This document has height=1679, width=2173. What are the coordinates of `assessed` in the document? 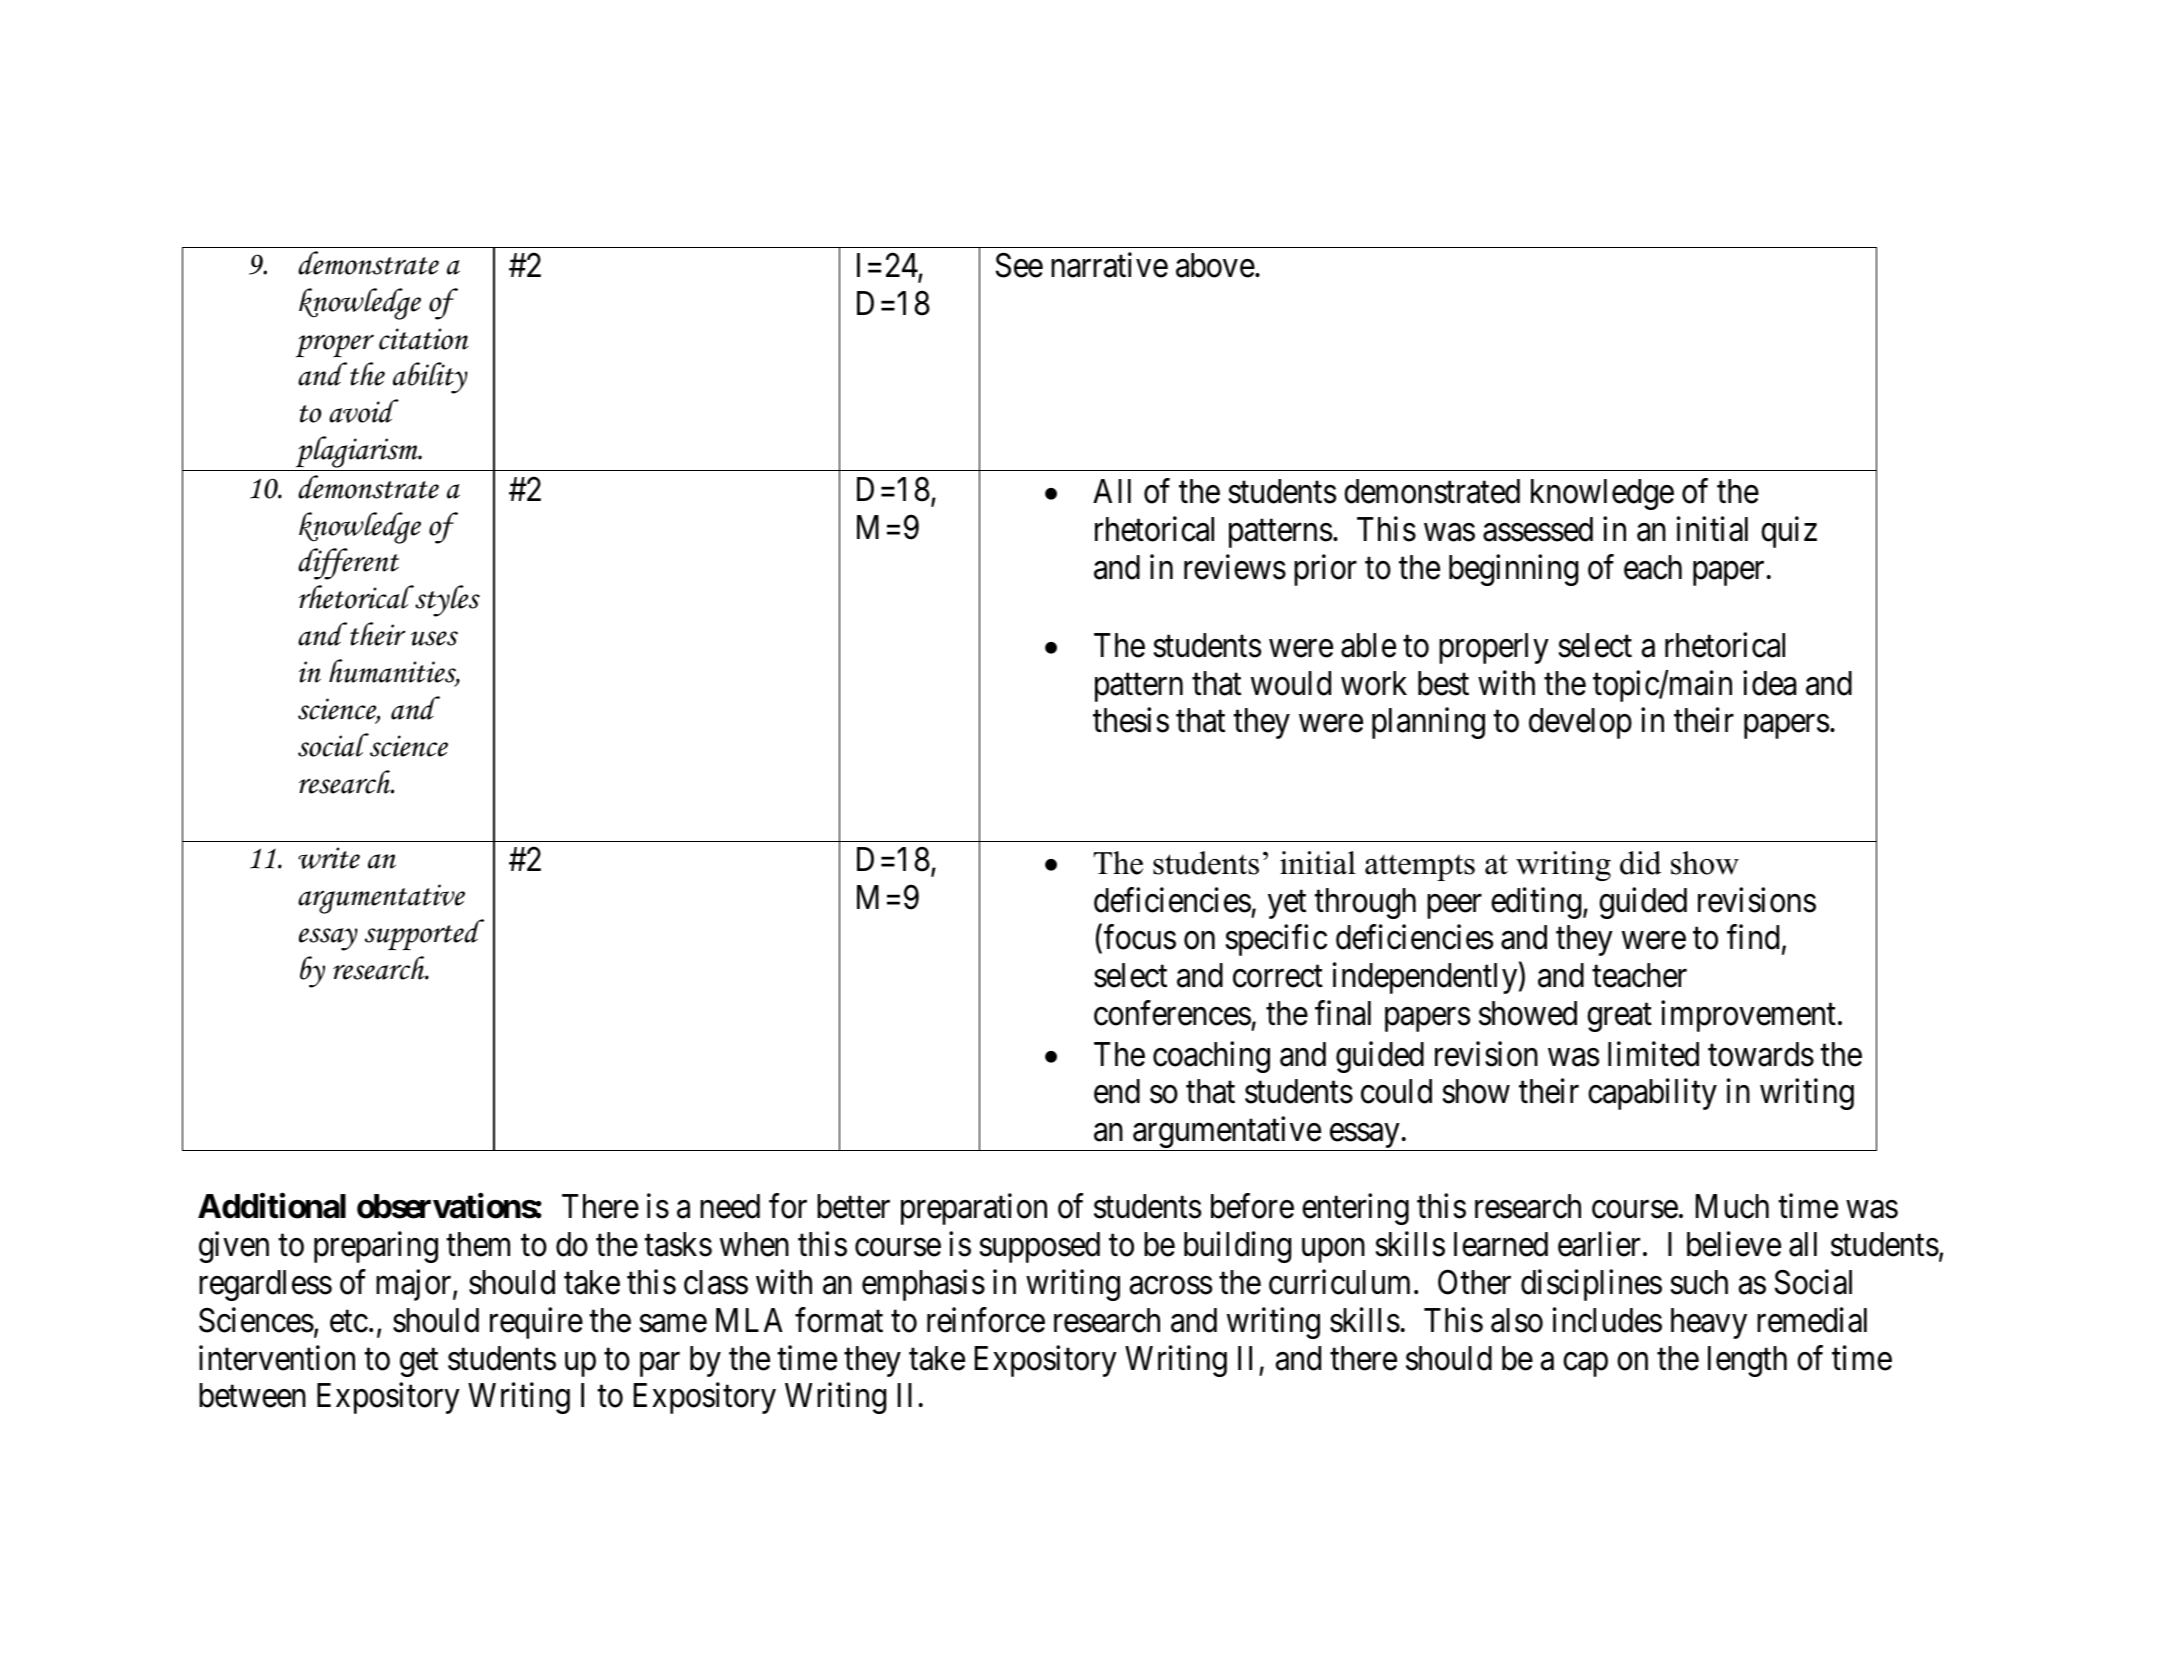 It's located at (1538, 529).
